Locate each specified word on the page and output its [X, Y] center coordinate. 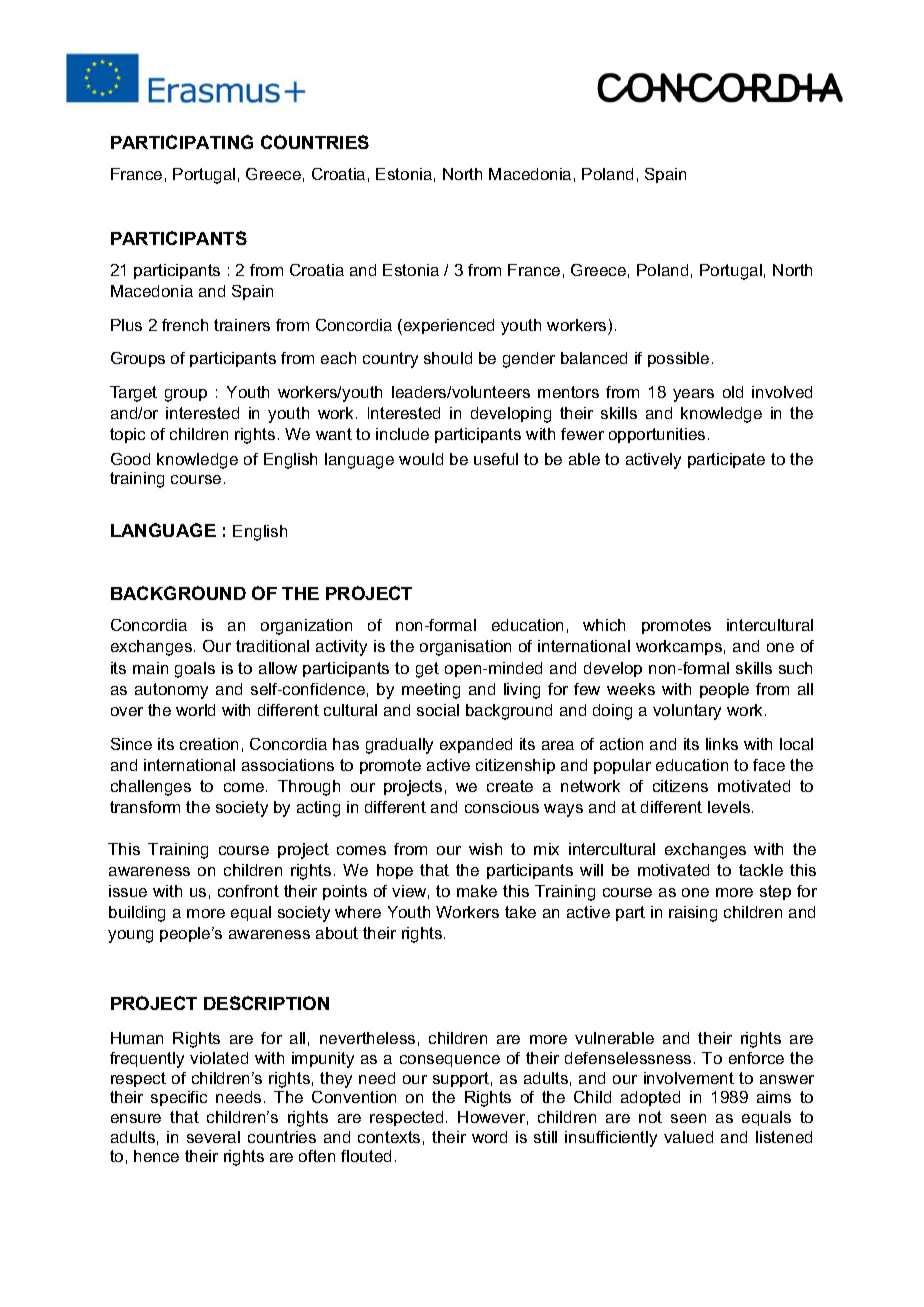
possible [678, 359]
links [722, 744]
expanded [476, 745]
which [604, 625]
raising [693, 914]
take [520, 912]
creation [209, 744]
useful [496, 459]
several [213, 1137]
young [130, 936]
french [185, 325]
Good [130, 459]
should [448, 358]
